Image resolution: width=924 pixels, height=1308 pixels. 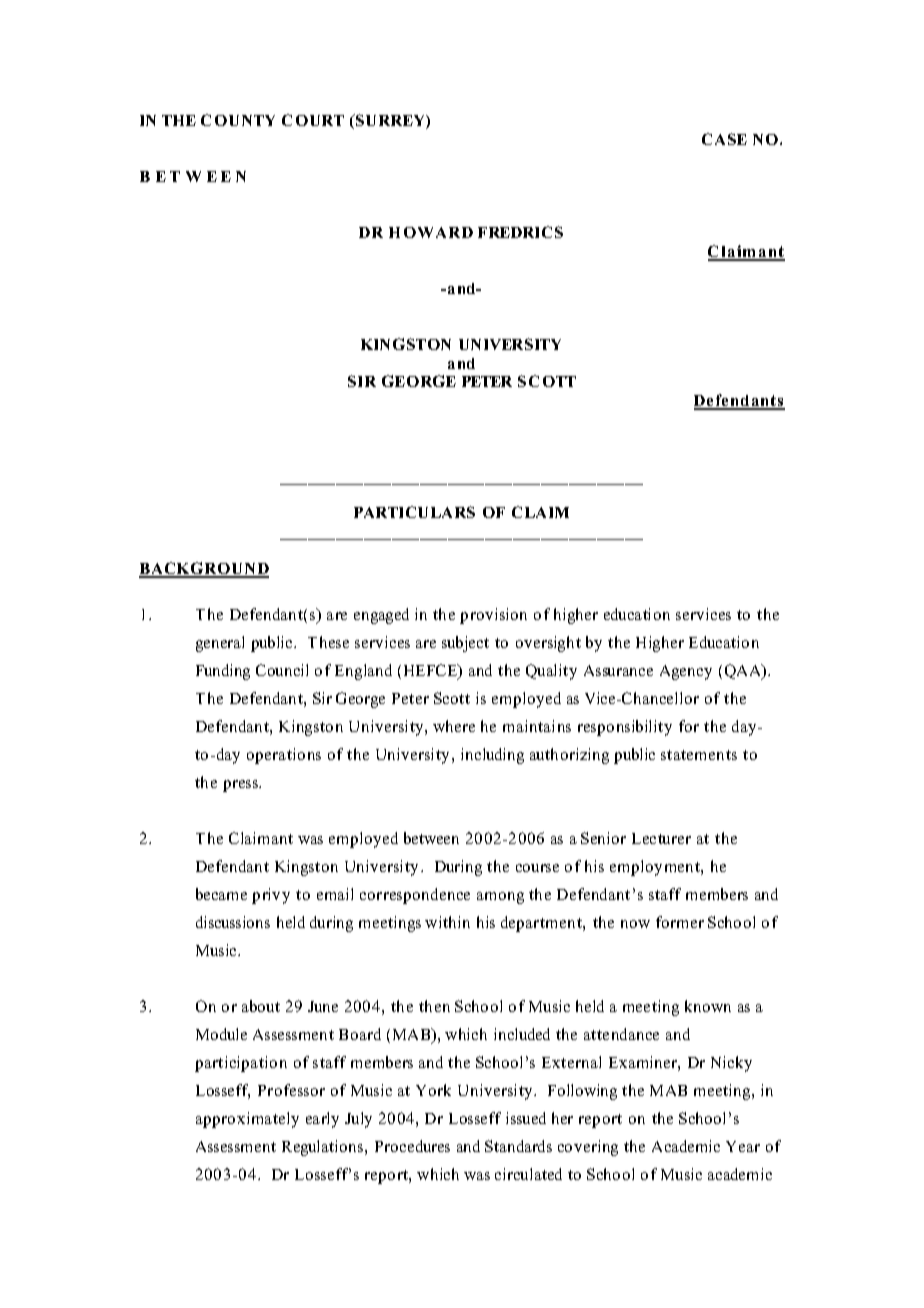 I want to click on CASE, so click(x=724, y=139).
